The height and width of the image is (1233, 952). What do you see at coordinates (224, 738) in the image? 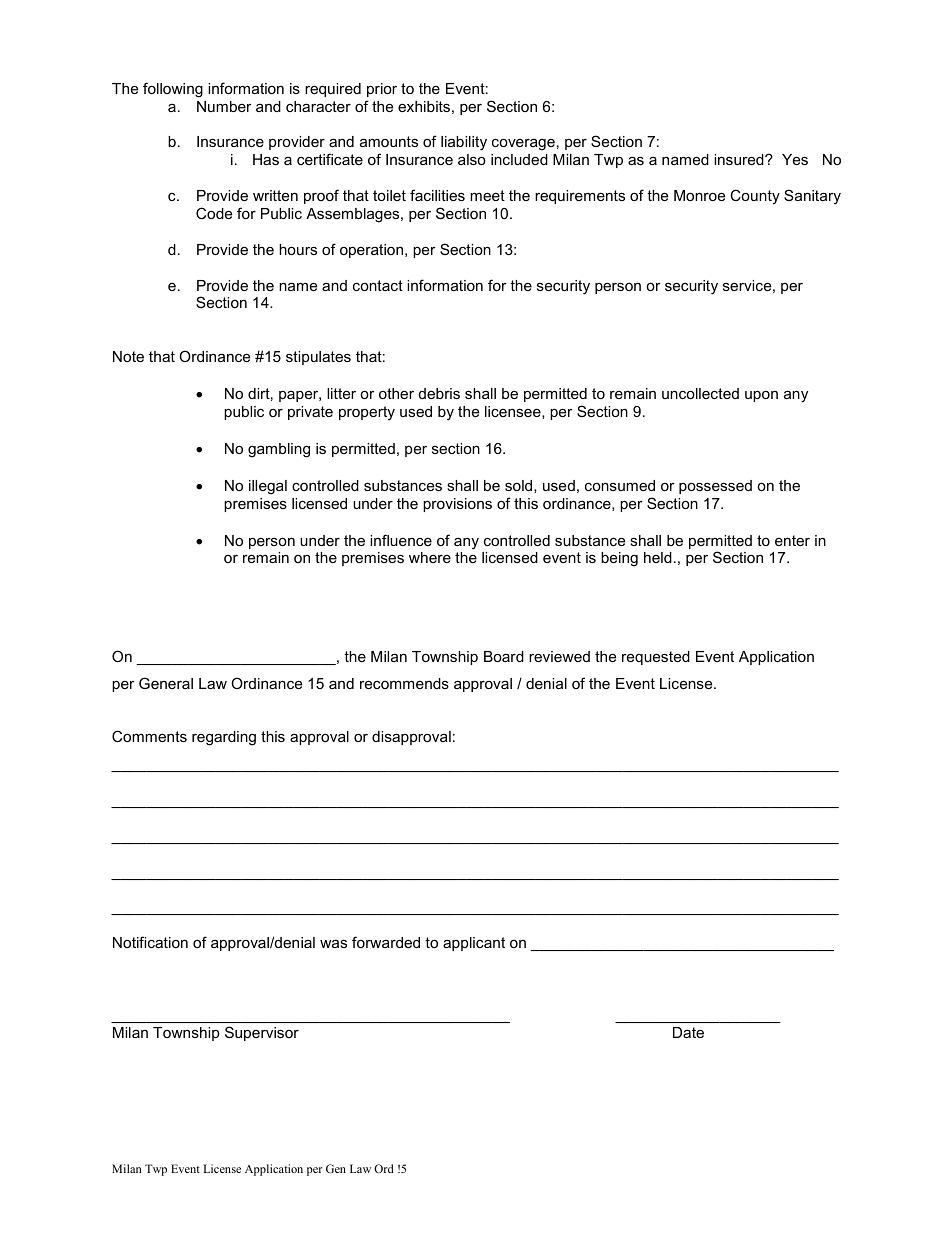
I see `regarding` at bounding box center [224, 738].
